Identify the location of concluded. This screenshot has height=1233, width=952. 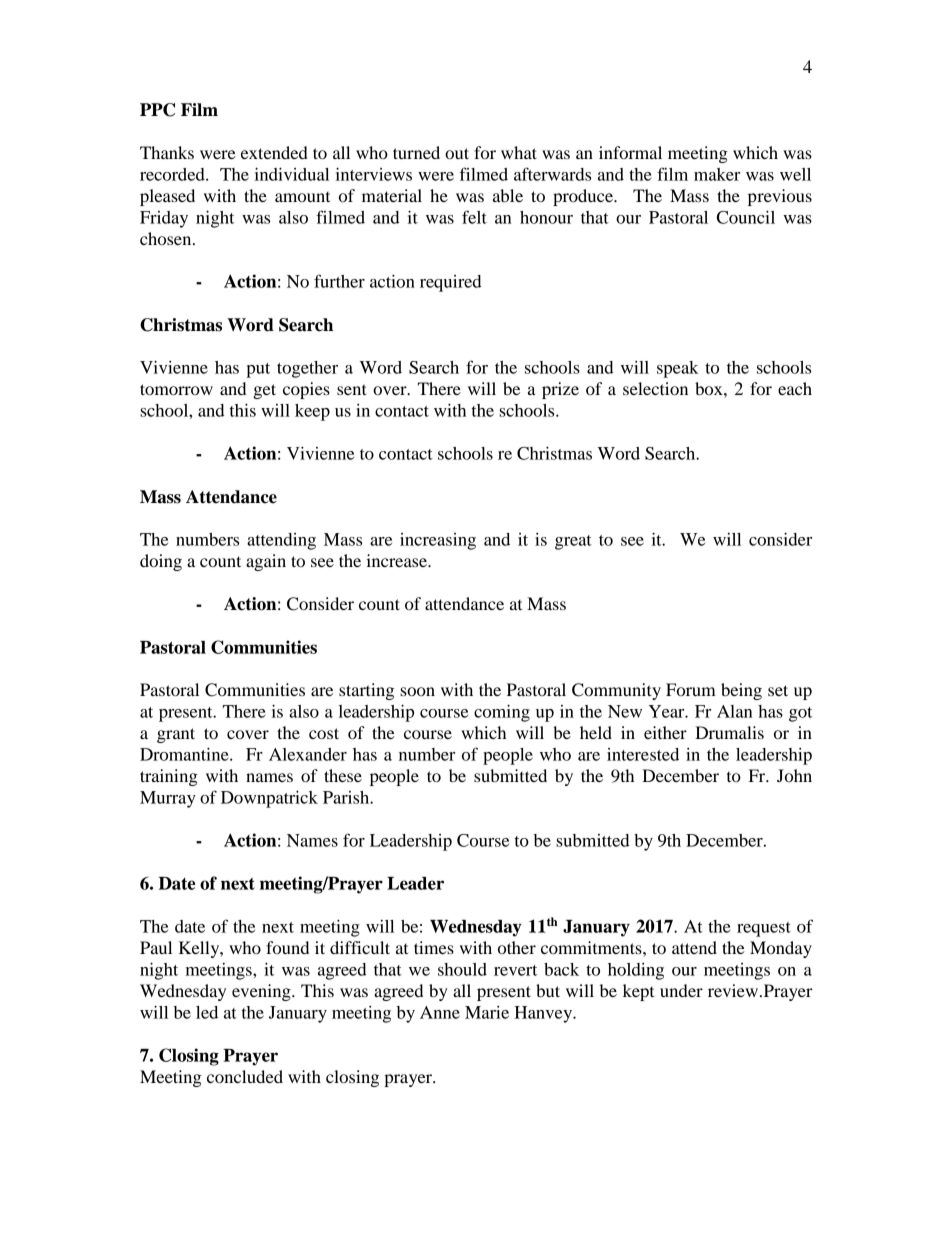
(245, 1076).
